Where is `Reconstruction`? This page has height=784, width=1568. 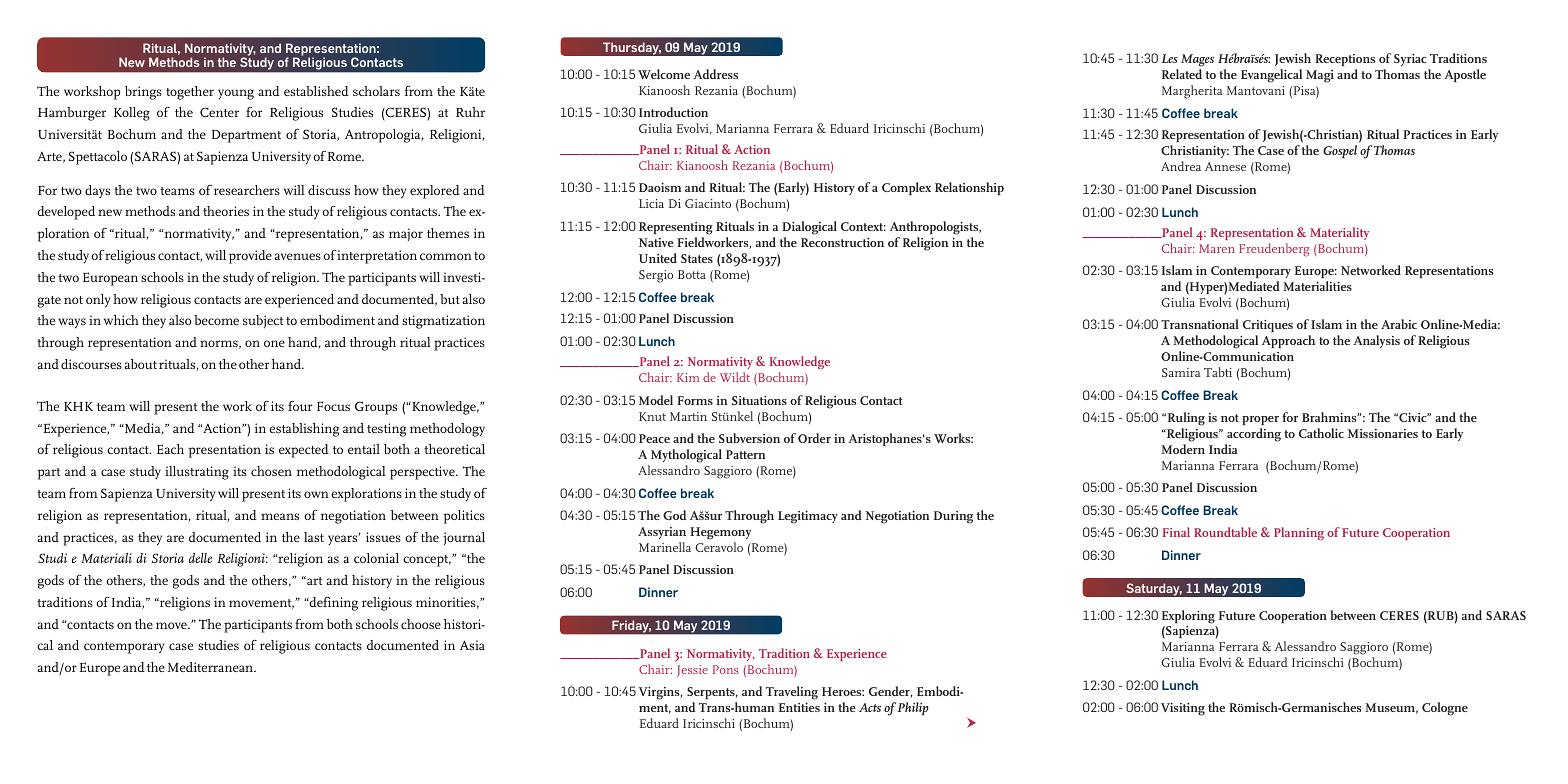 Reconstruction is located at coordinates (842, 242).
